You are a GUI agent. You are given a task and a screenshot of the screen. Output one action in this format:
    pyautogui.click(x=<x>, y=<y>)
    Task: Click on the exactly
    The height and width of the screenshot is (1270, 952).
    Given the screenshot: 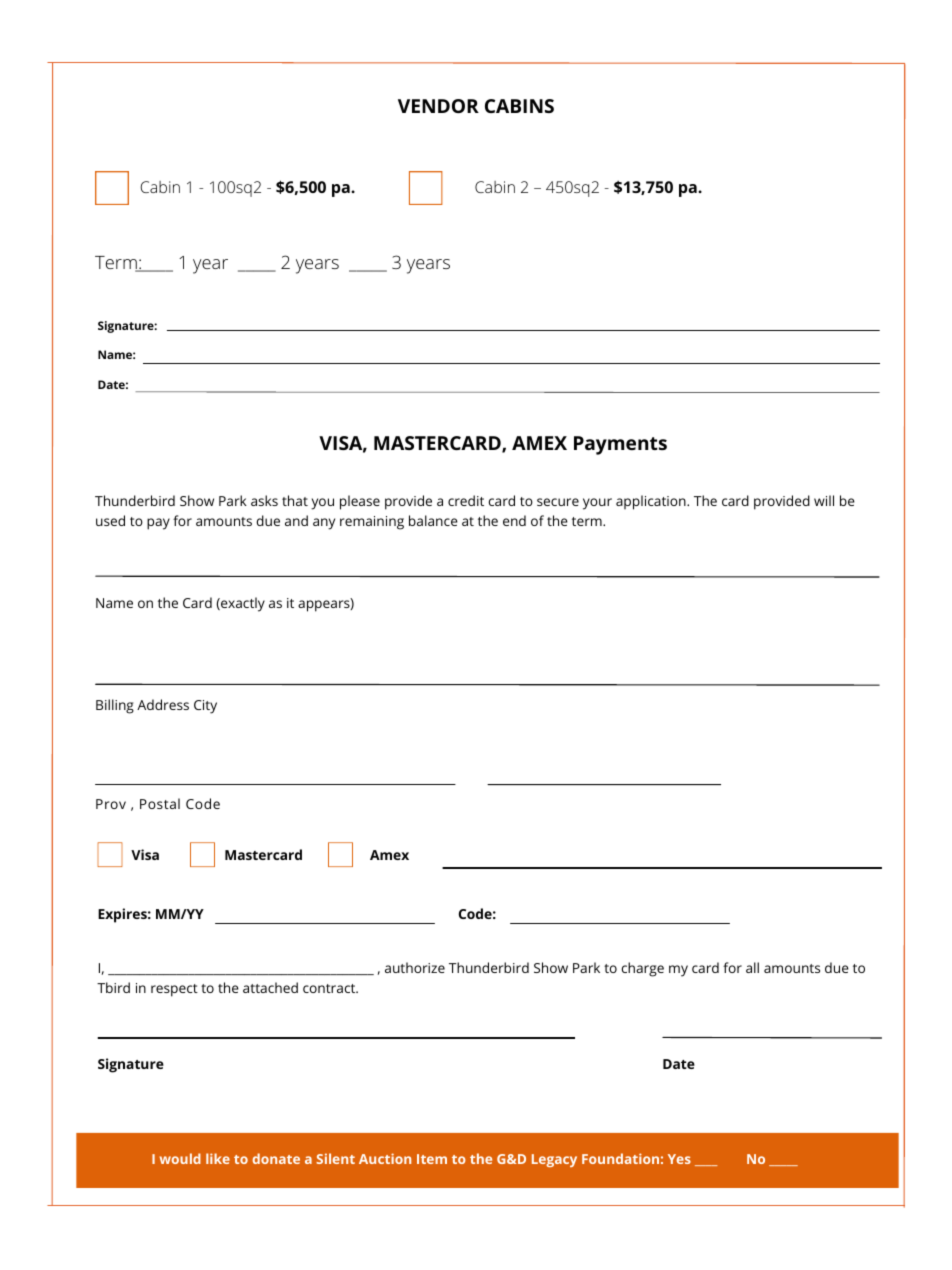 What is the action you would take?
    pyautogui.click(x=242, y=604)
